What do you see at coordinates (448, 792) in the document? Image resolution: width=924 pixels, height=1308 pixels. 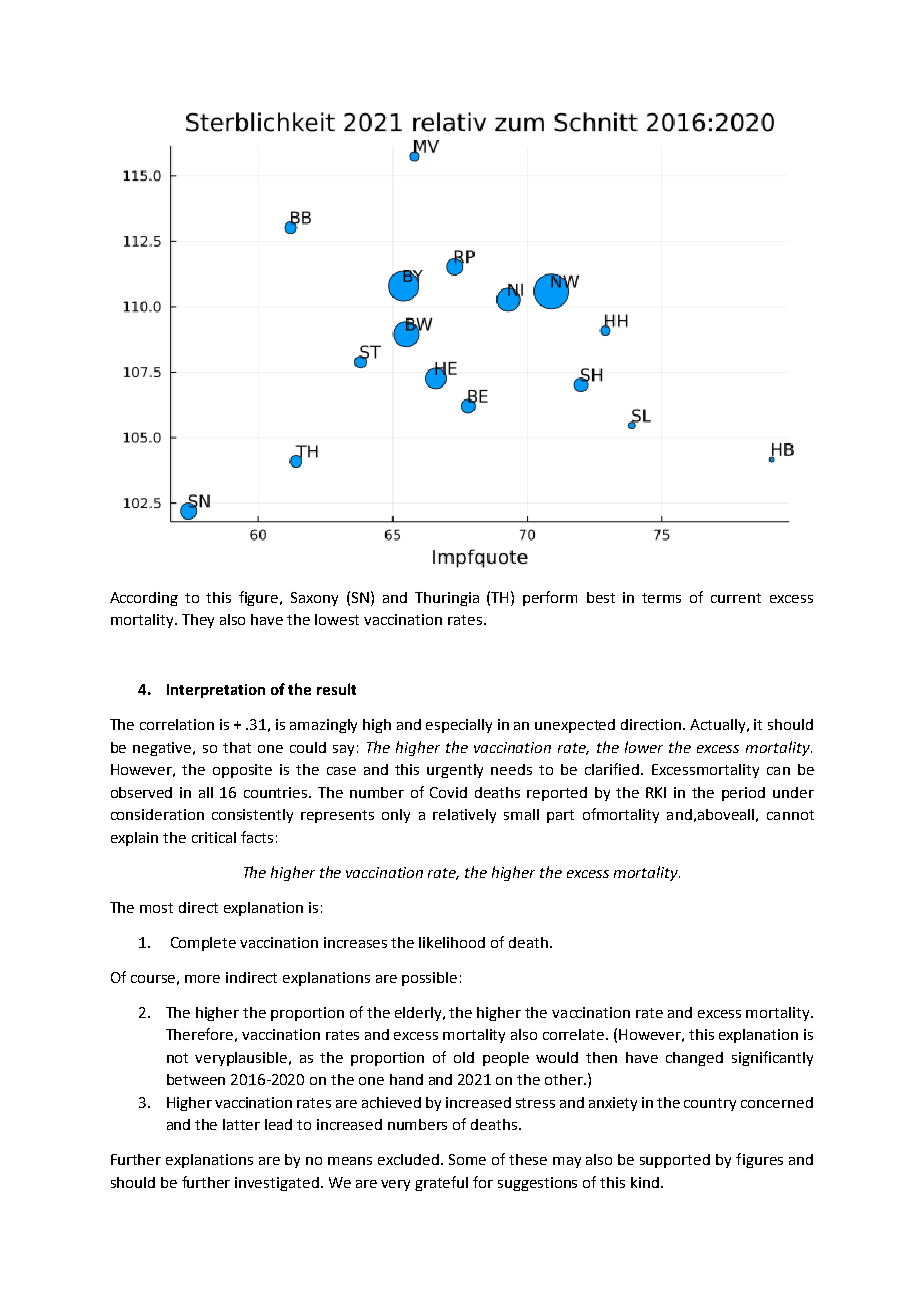 I see `Covid` at bounding box center [448, 792].
